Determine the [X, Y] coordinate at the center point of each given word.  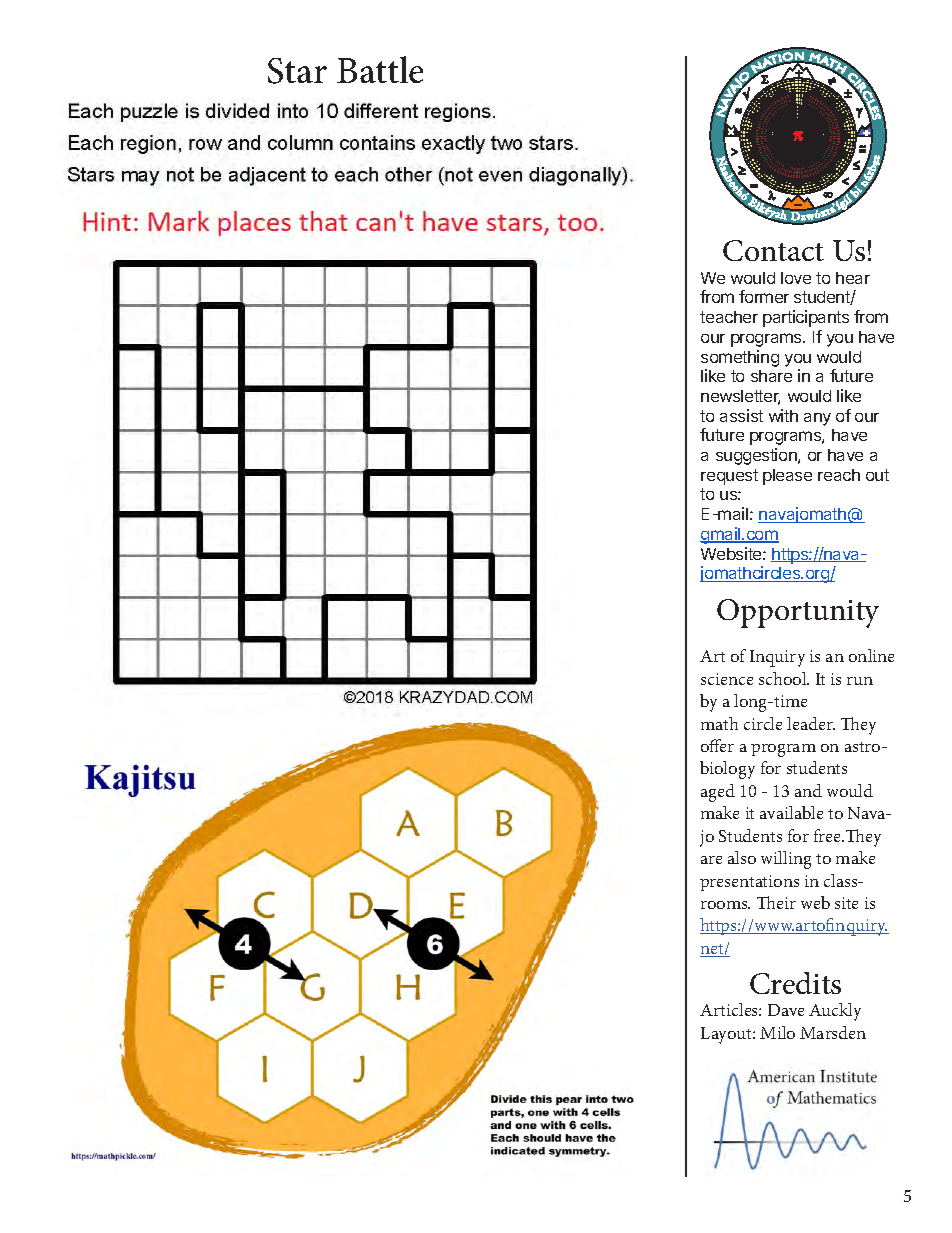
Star [297, 71]
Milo [777, 1032]
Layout [727, 1035]
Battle [380, 69]
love [796, 278]
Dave [786, 1010]
